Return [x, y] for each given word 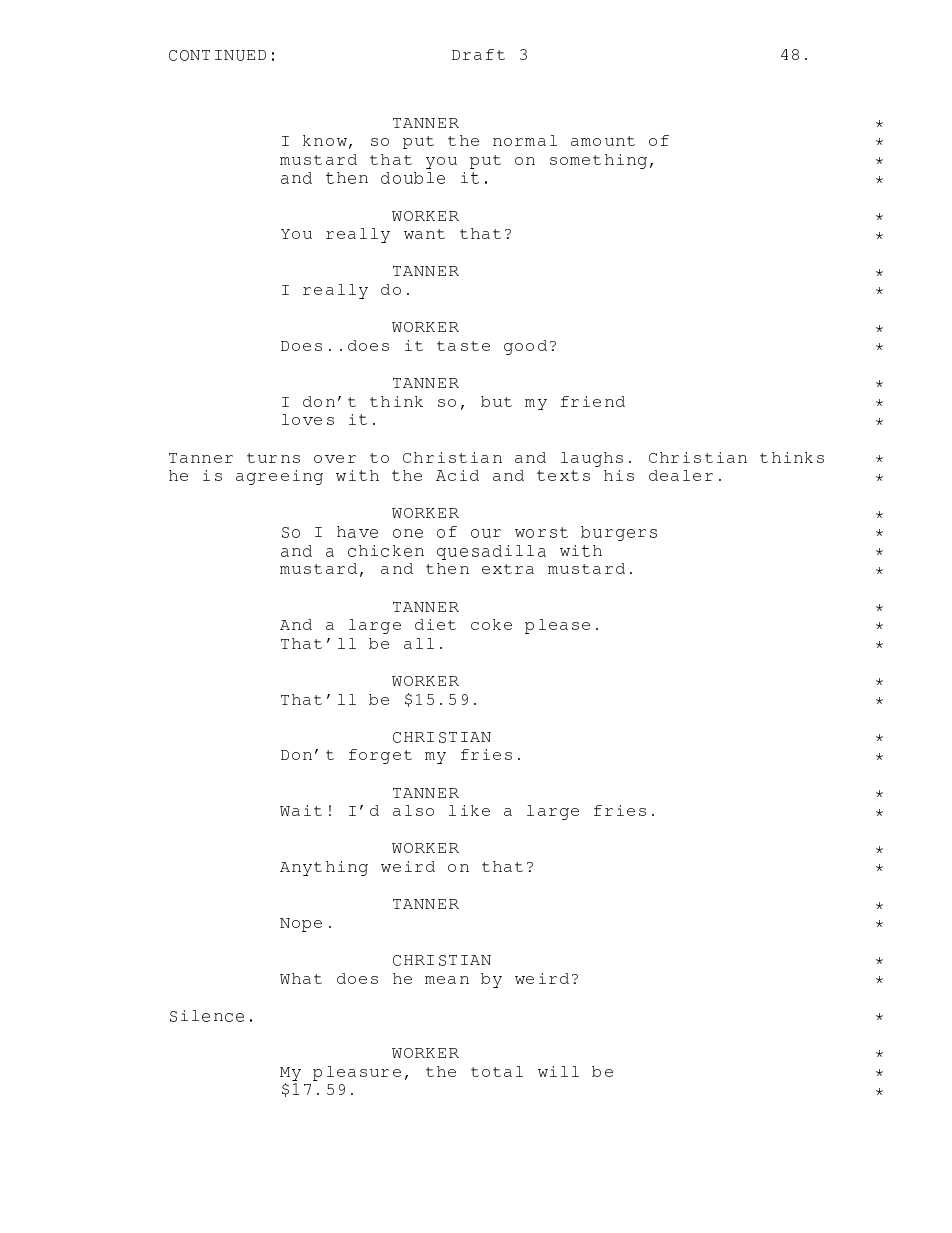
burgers [619, 533]
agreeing [279, 477]
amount [603, 141]
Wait [301, 810]
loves [308, 419]
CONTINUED [217, 55]
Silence [207, 1016]
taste [463, 346]
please [557, 626]
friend [593, 401]
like [469, 810]
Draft [478, 54]
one [408, 533]
